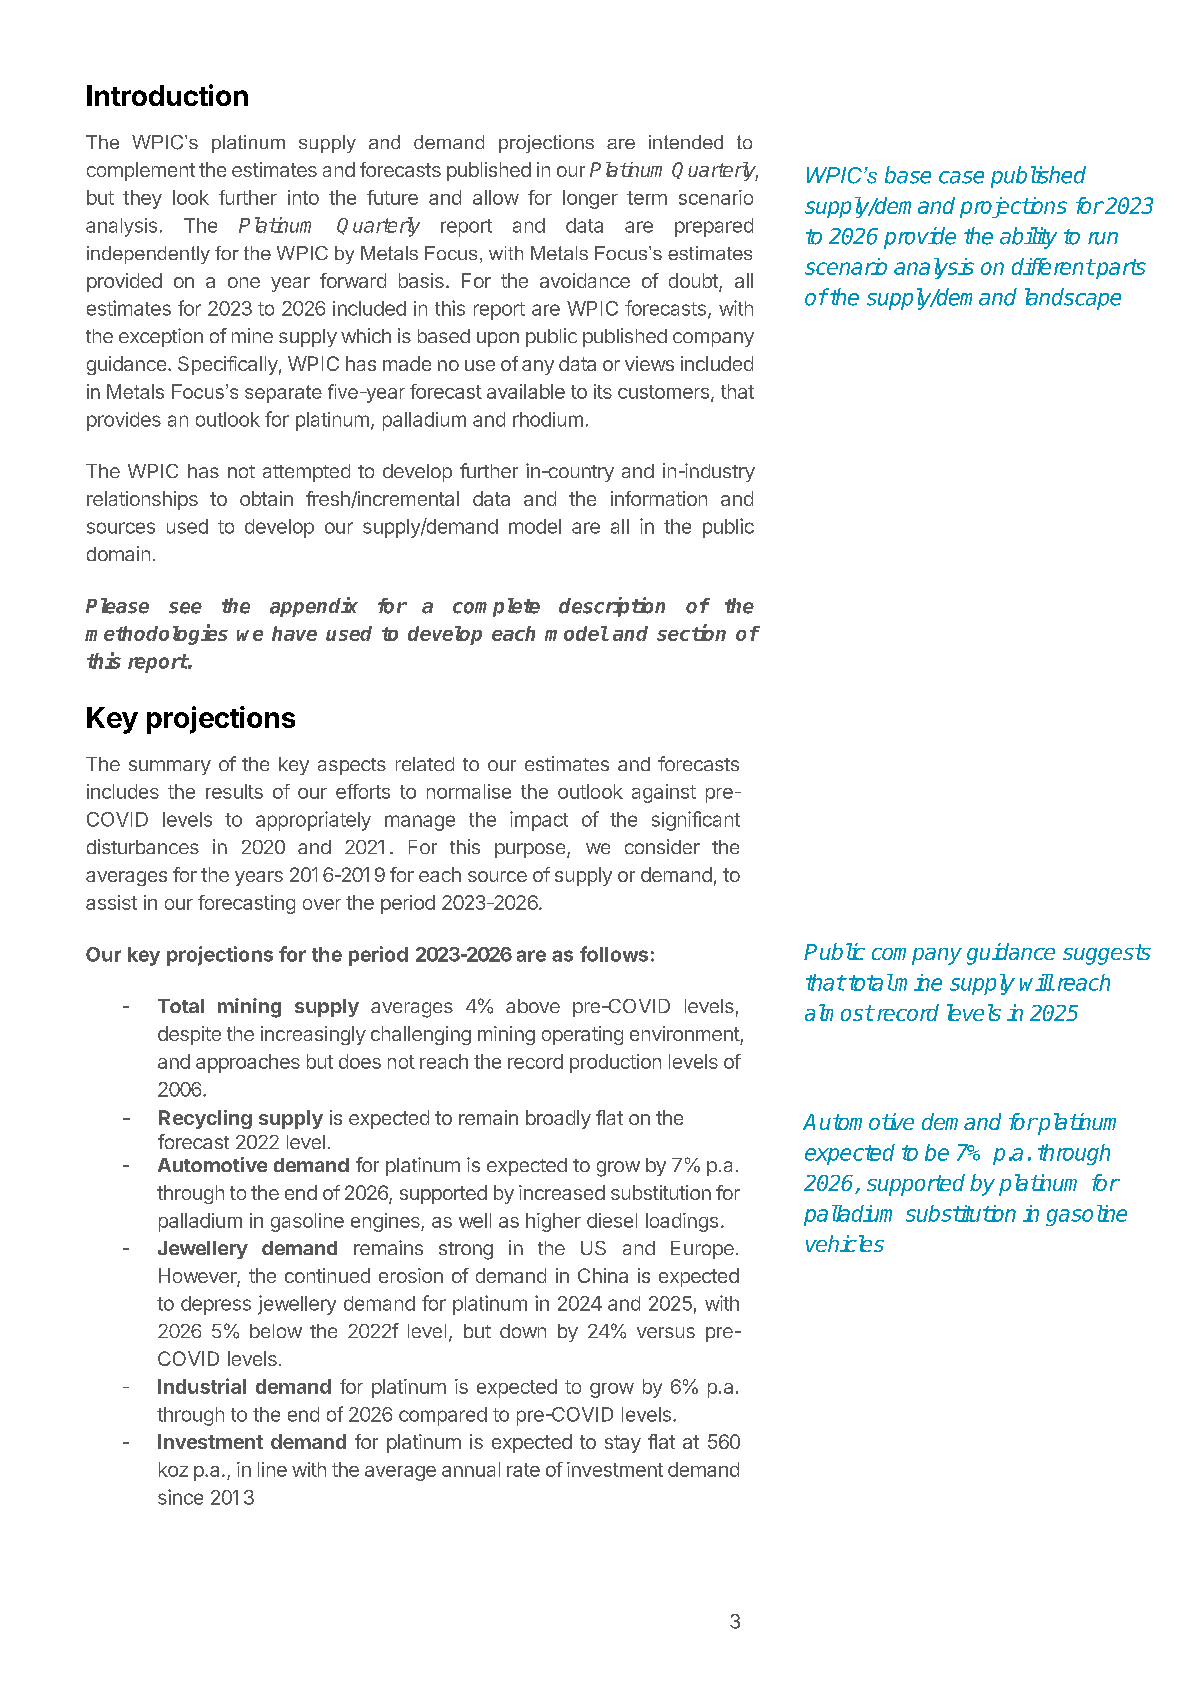 Image resolution: width=1195 pixels, height=1690 pixels. What do you see at coordinates (234, 791) in the document?
I see `results` at bounding box center [234, 791].
